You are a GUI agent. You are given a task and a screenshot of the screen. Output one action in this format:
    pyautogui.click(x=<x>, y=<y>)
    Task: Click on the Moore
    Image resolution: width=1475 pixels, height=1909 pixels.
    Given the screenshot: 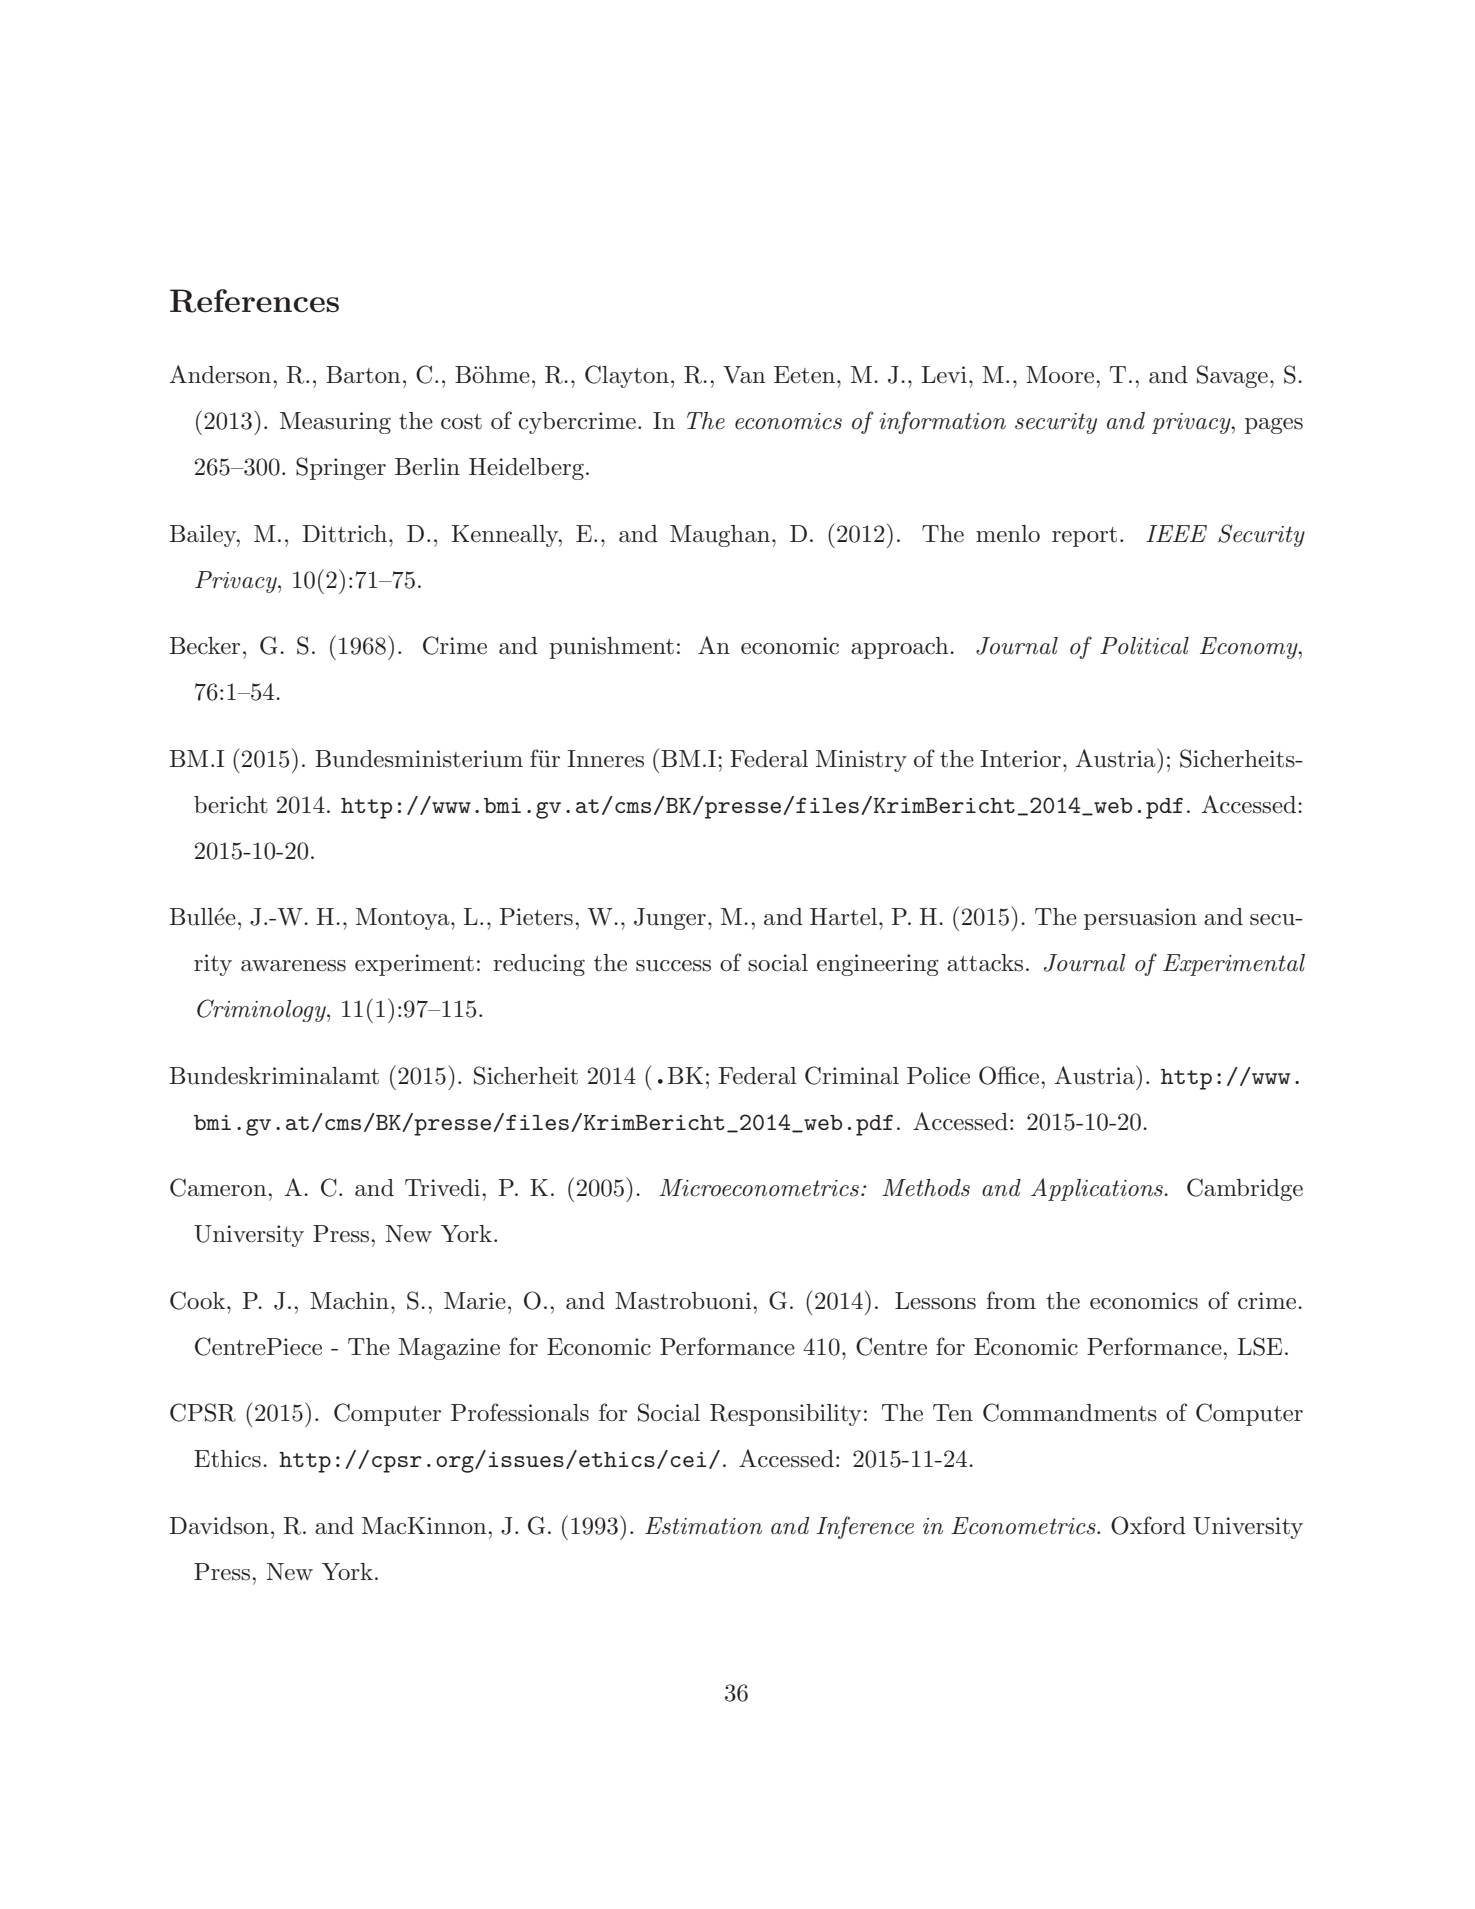 What is the action you would take?
    pyautogui.click(x=1060, y=375)
